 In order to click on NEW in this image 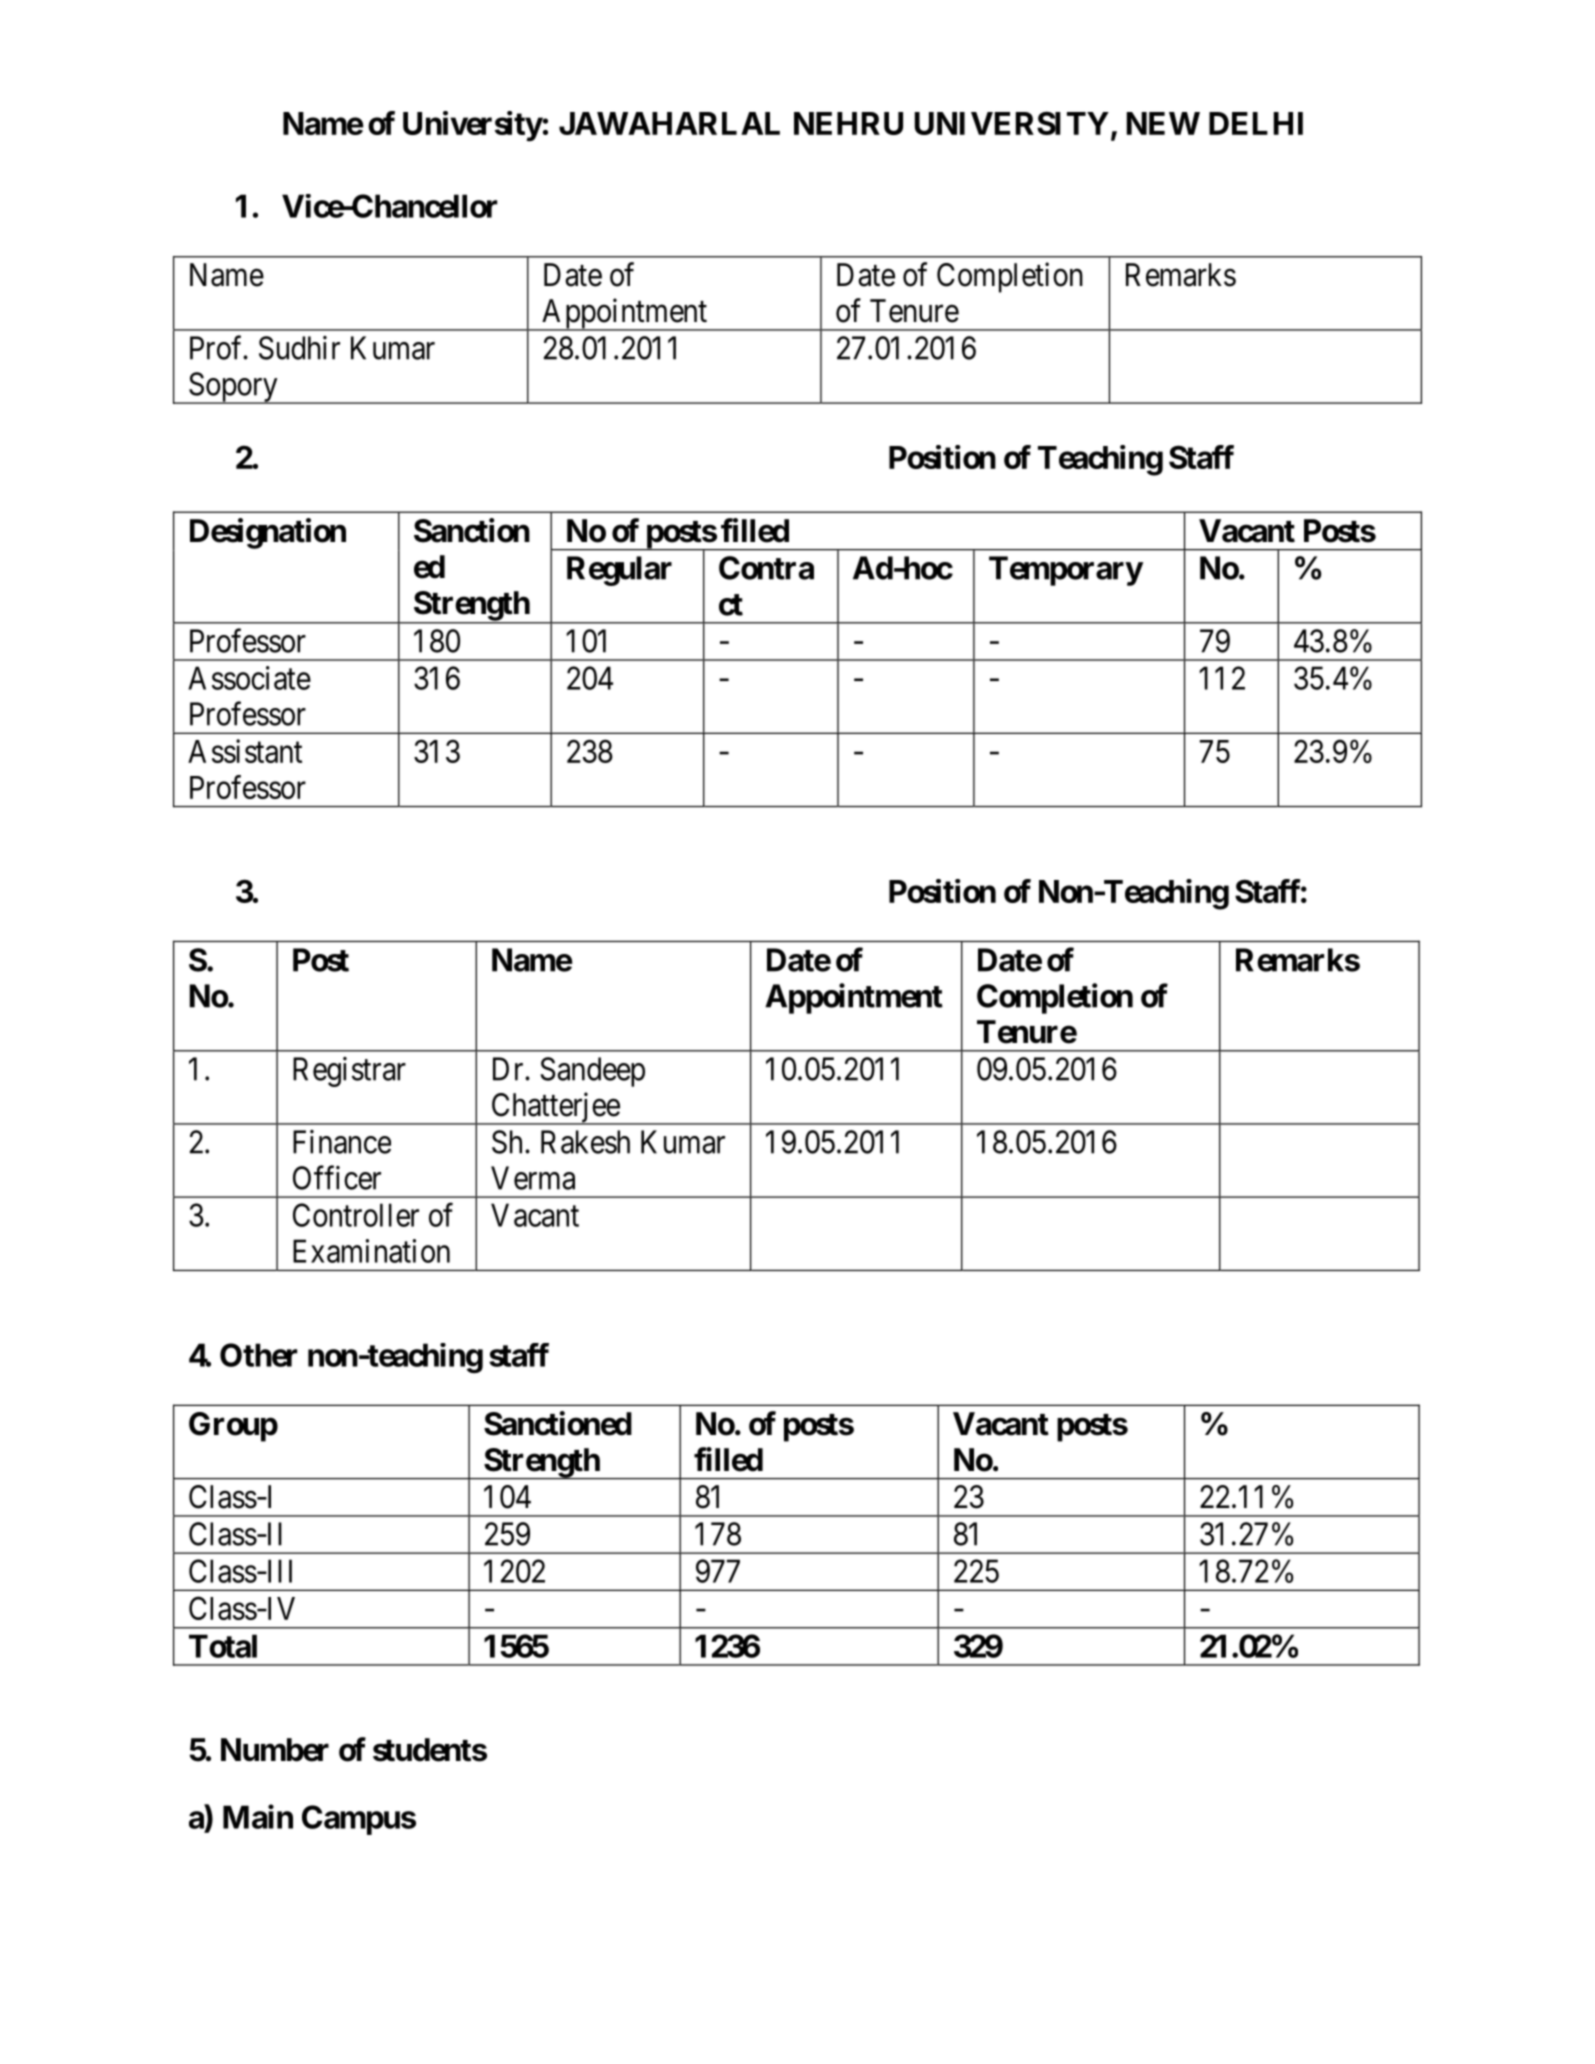, I will do `click(1163, 123)`.
